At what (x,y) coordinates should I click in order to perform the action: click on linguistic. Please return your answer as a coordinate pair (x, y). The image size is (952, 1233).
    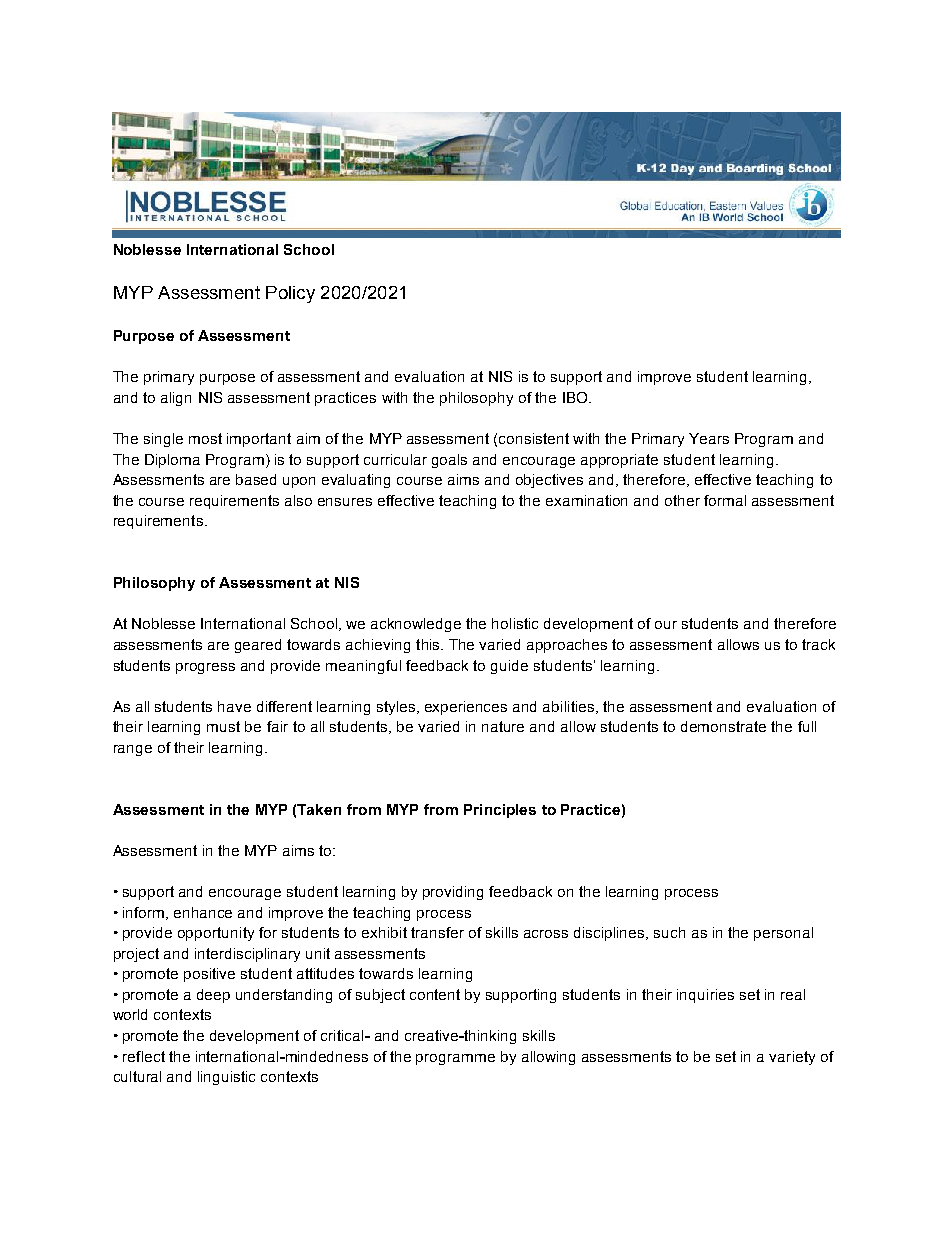
    Looking at the image, I should click on (226, 1078).
